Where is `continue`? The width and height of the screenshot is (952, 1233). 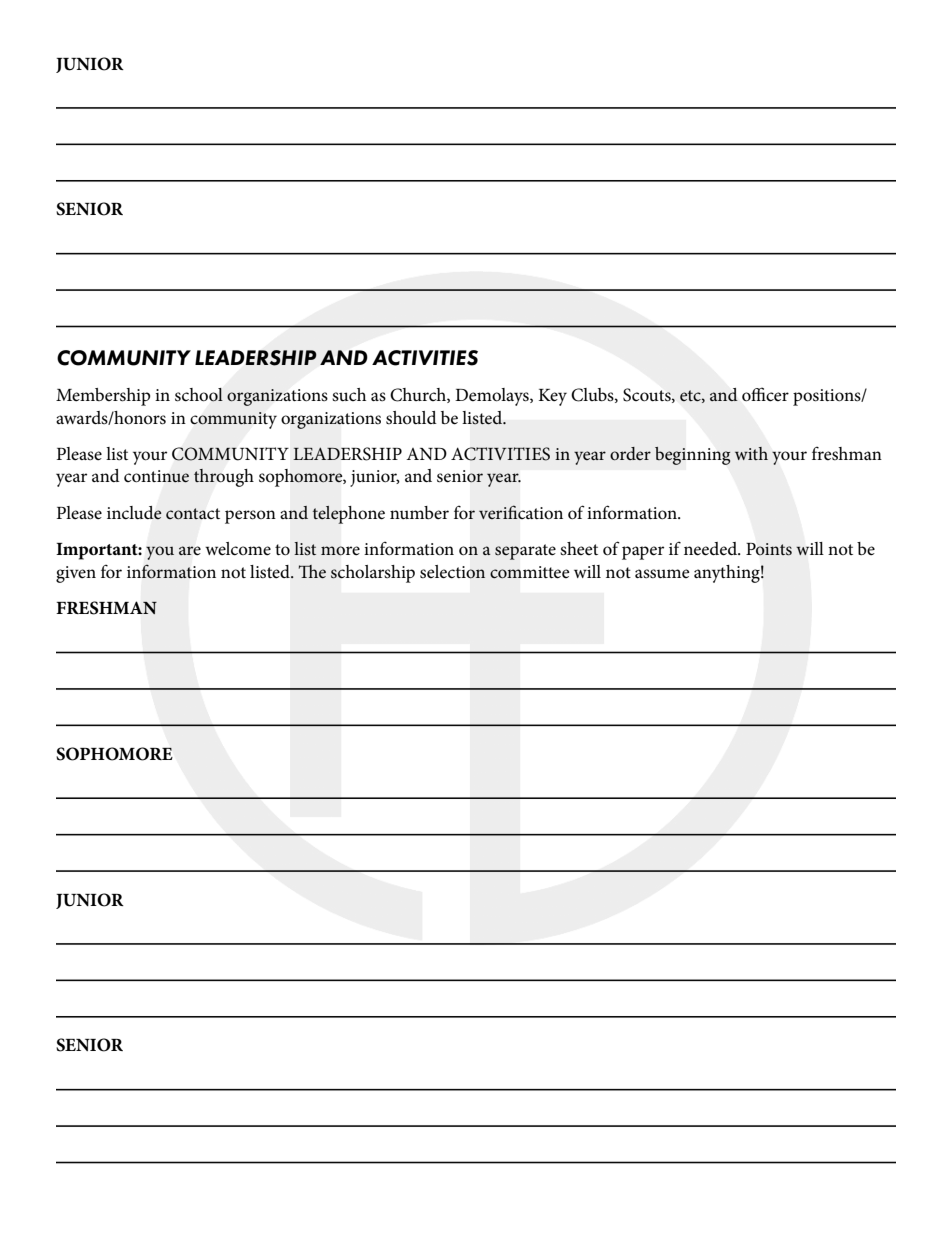
continue is located at coordinates (156, 476).
